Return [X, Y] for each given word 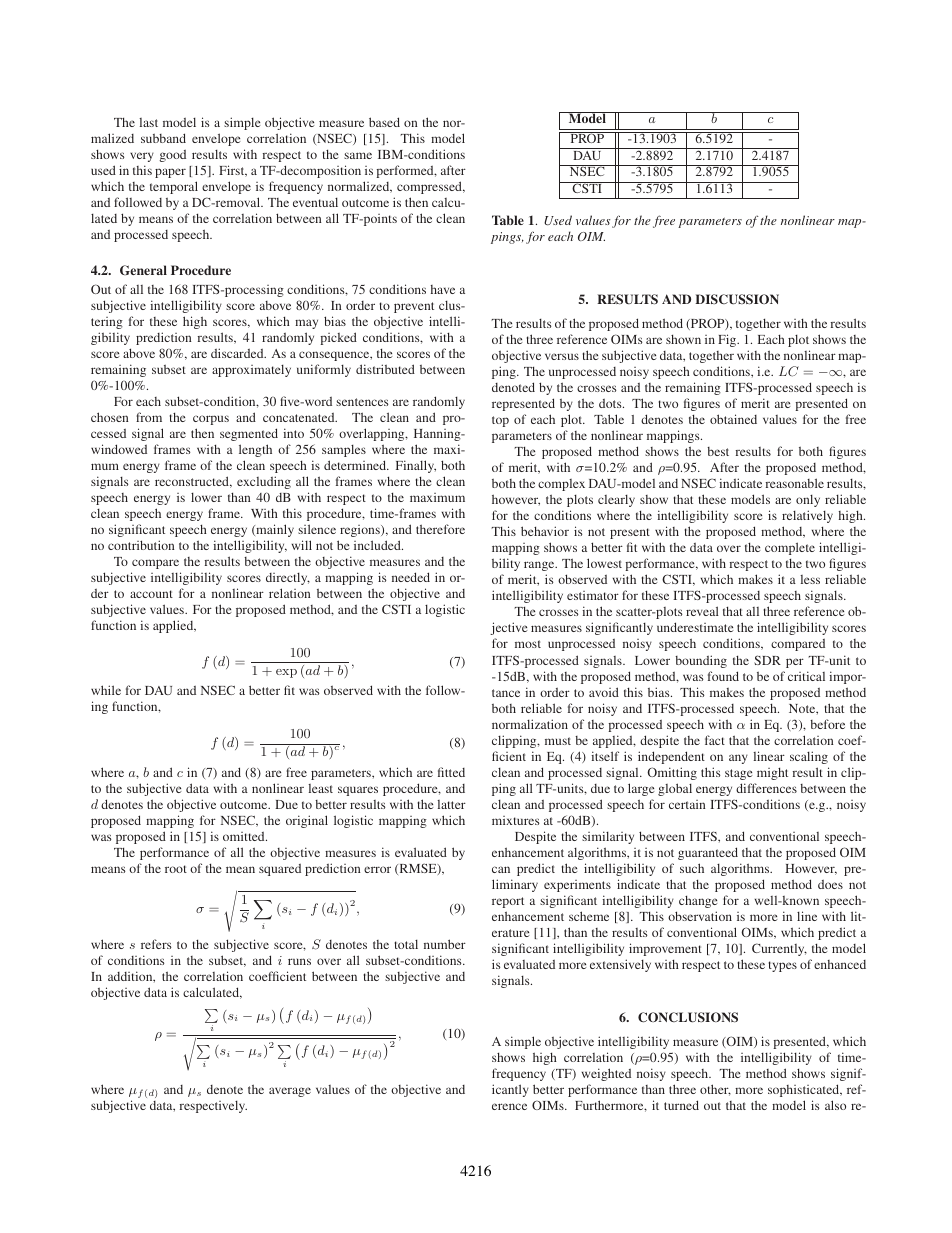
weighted [606, 1074]
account [151, 594]
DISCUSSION [737, 299]
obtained [733, 419]
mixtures [516, 820]
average [290, 1092]
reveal [702, 611]
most [528, 644]
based [384, 122]
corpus [211, 420]
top [500, 421]
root [176, 869]
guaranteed [708, 853]
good [172, 156]
